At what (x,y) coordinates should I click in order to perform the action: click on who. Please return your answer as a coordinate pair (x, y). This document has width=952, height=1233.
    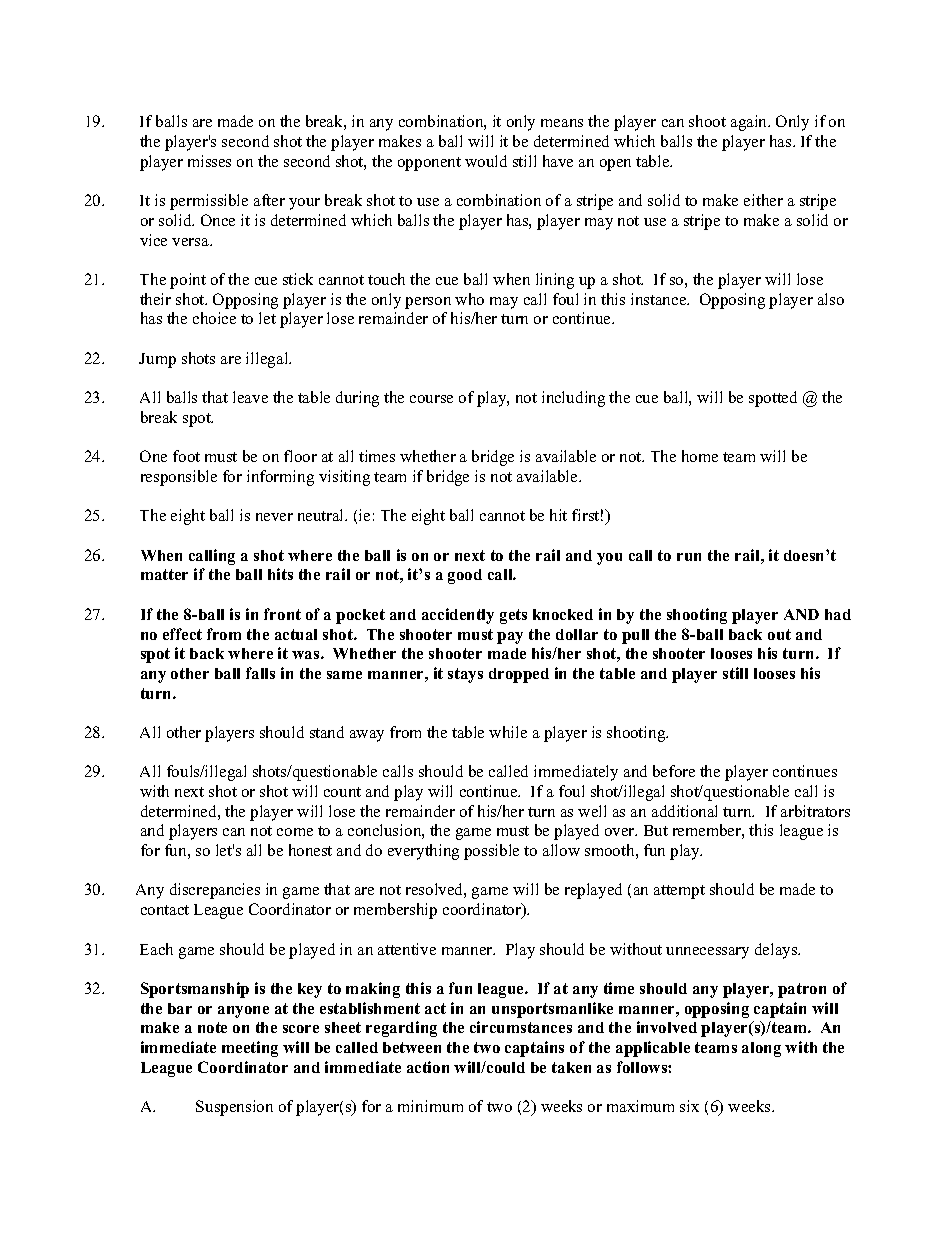
    Looking at the image, I should click on (469, 299).
